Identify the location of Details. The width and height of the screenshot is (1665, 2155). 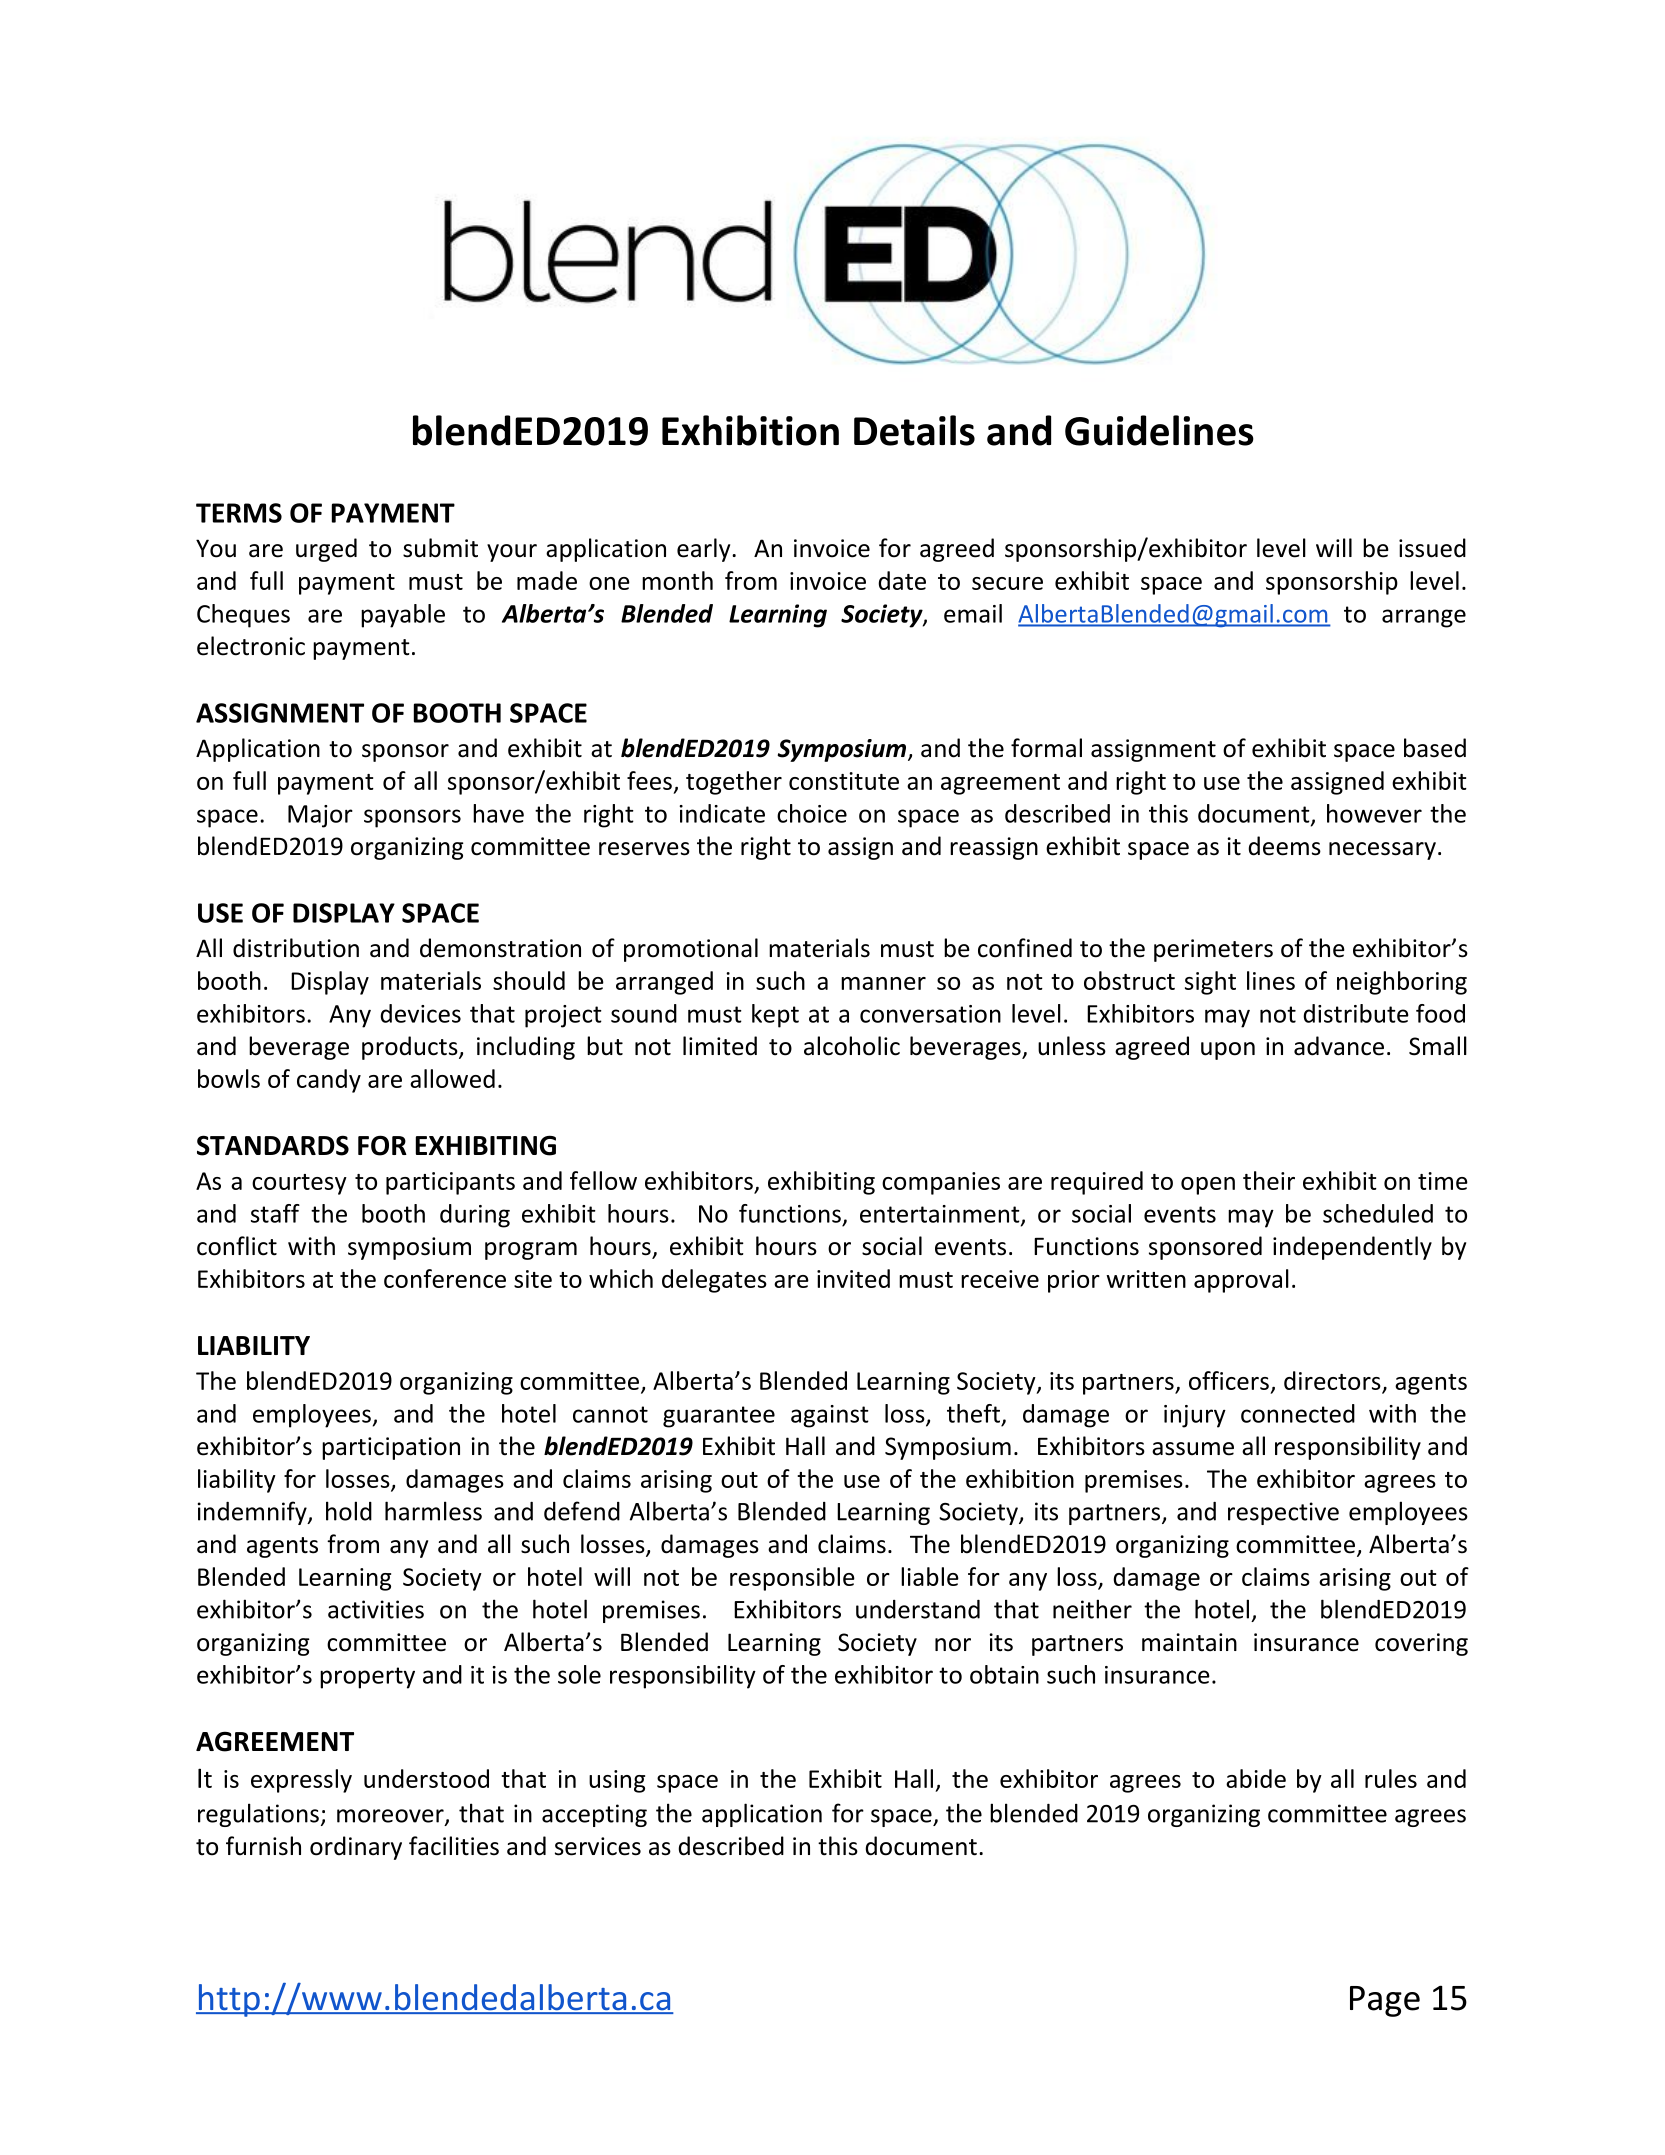
(914, 430).
